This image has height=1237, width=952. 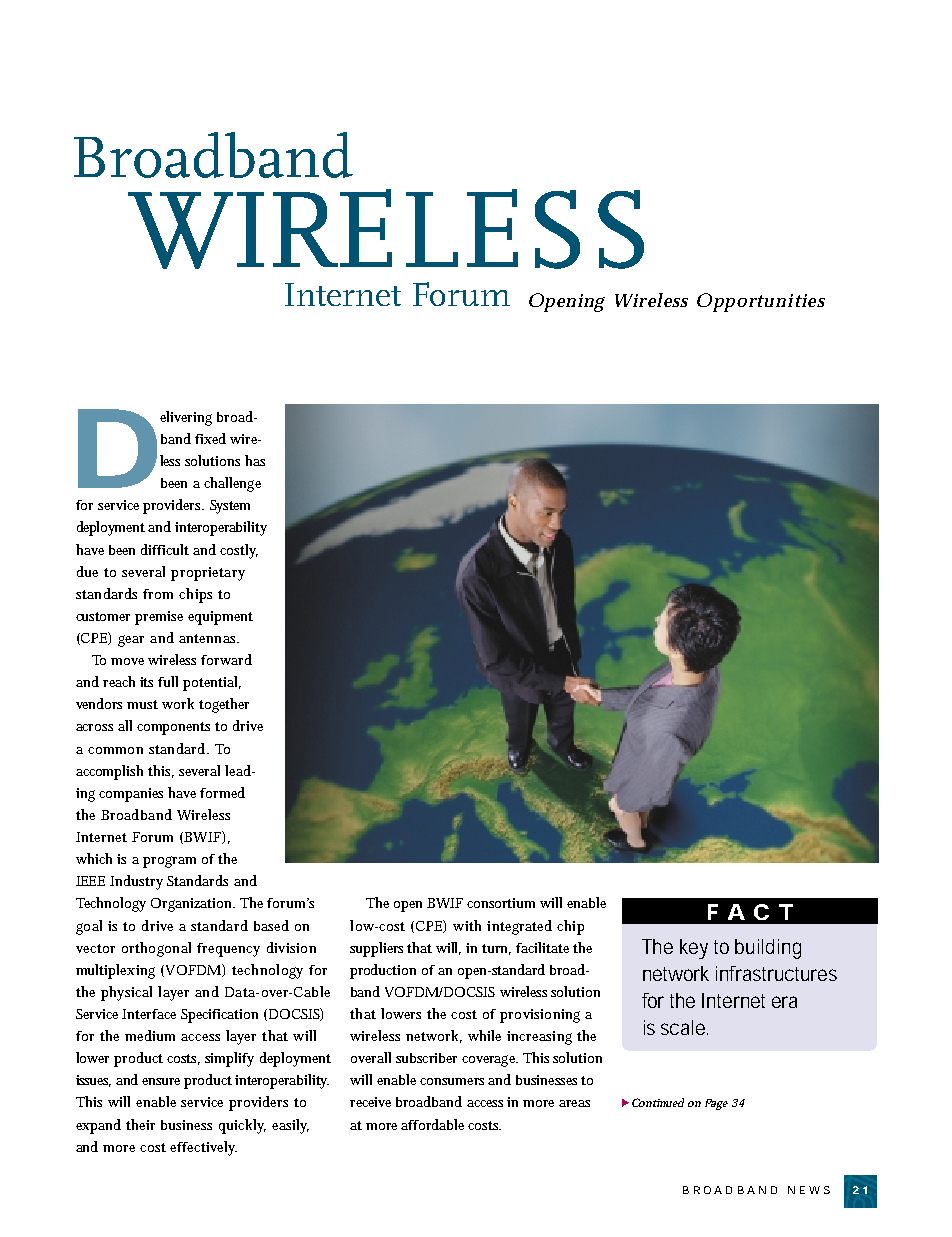 What do you see at coordinates (255, 460) in the image?
I see `has` at bounding box center [255, 460].
